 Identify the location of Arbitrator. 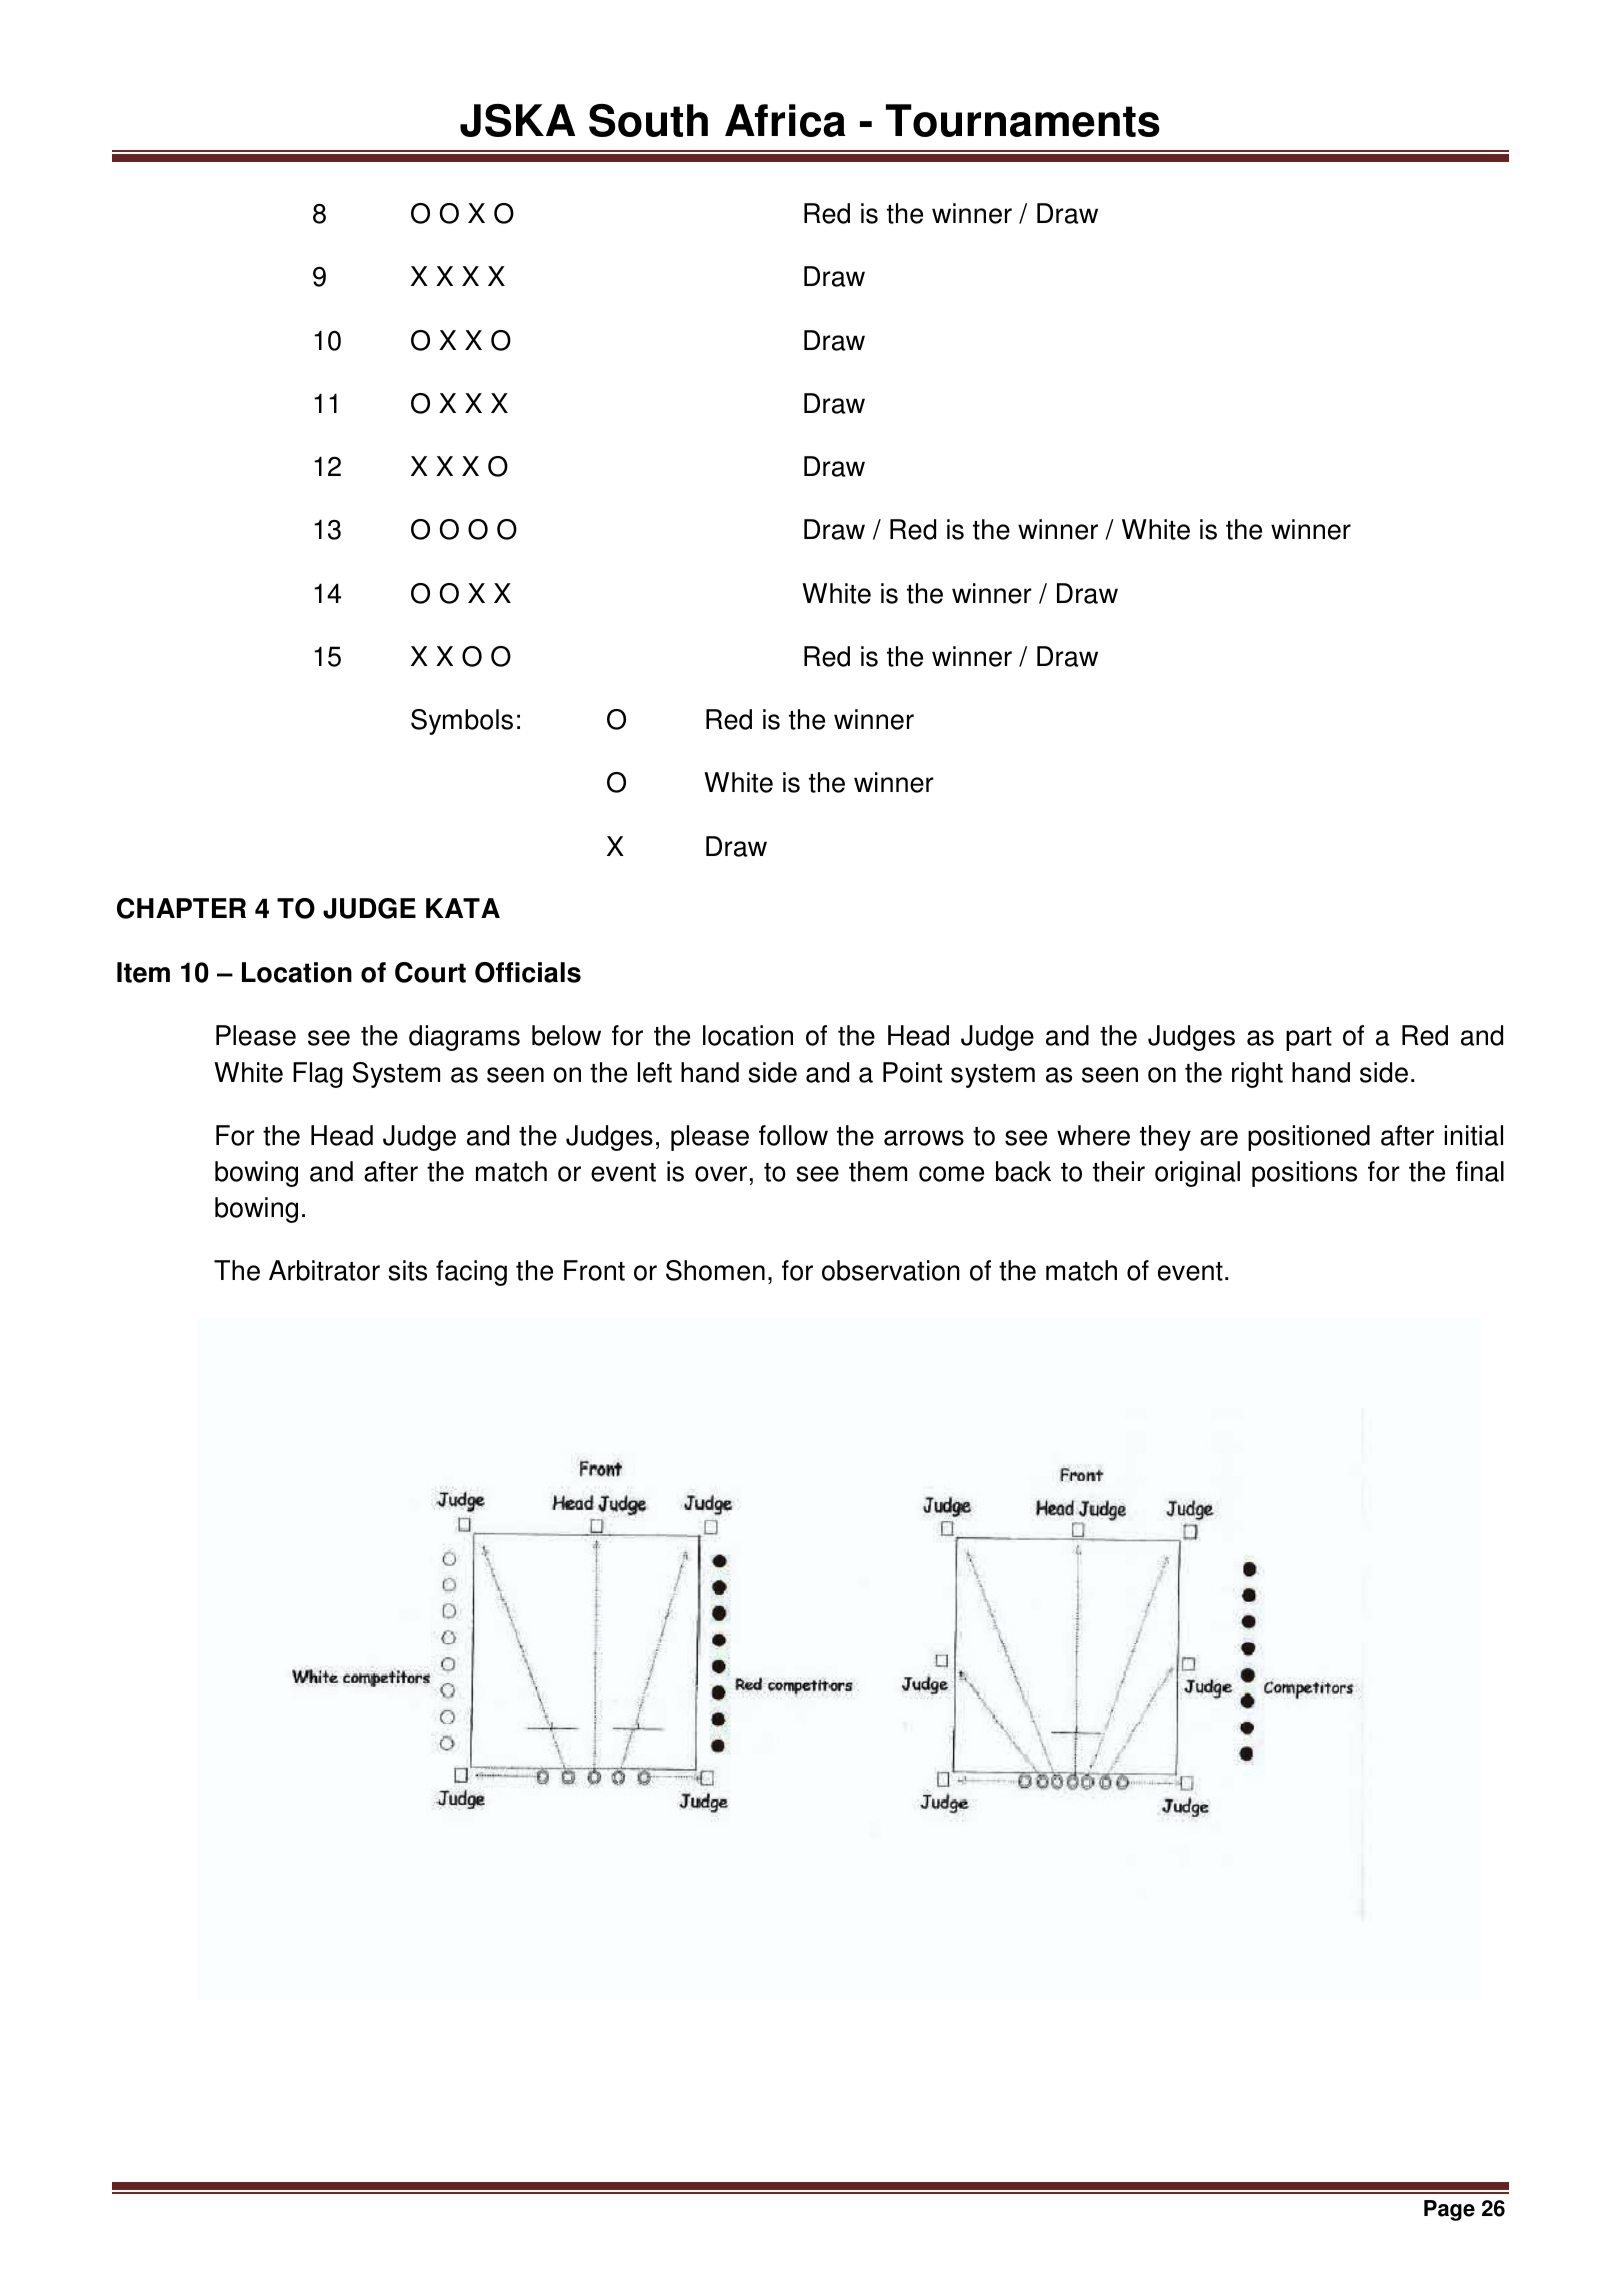
(324, 1270).
